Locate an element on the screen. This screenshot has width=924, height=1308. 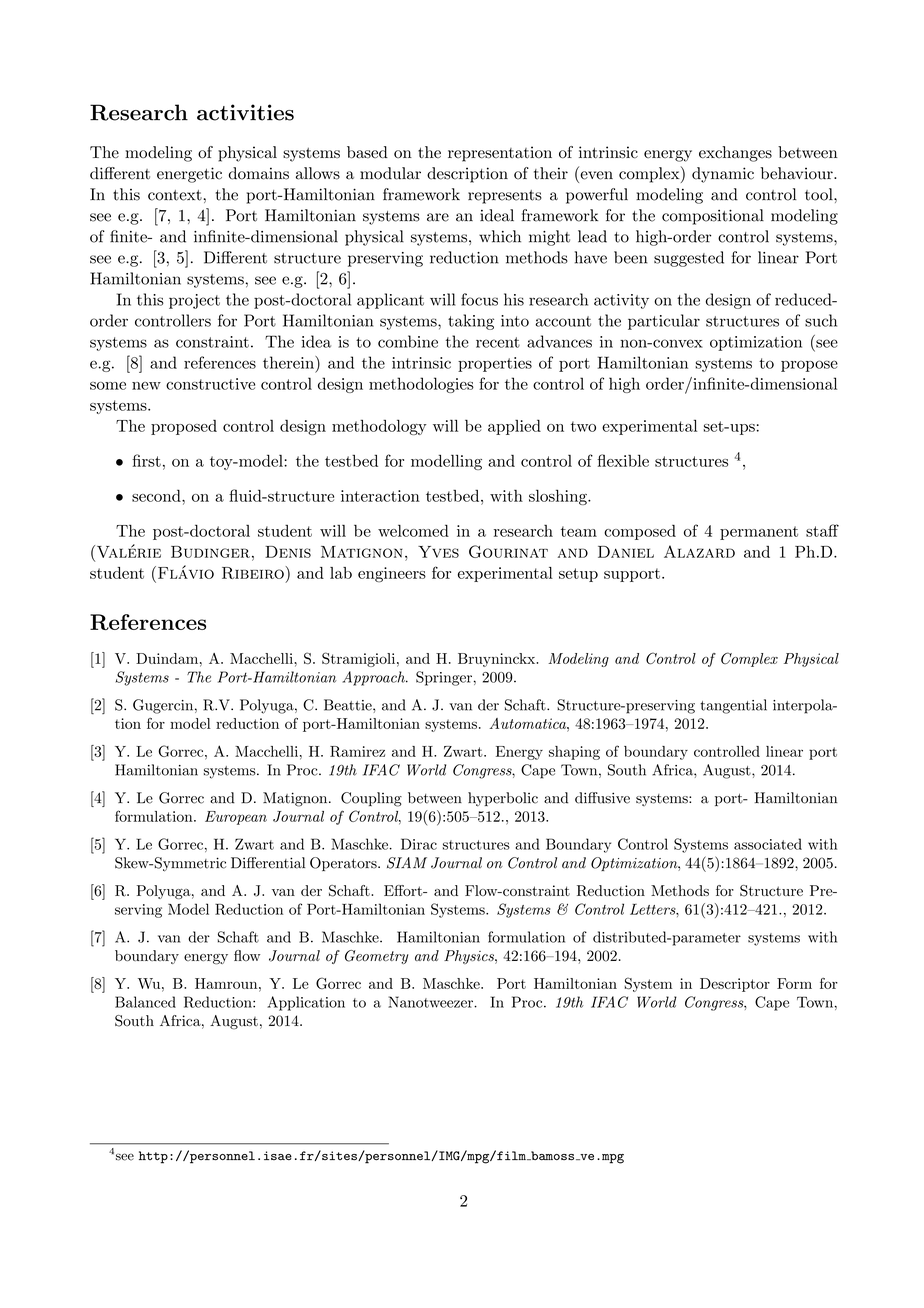
exchanges is located at coordinates (735, 154).
